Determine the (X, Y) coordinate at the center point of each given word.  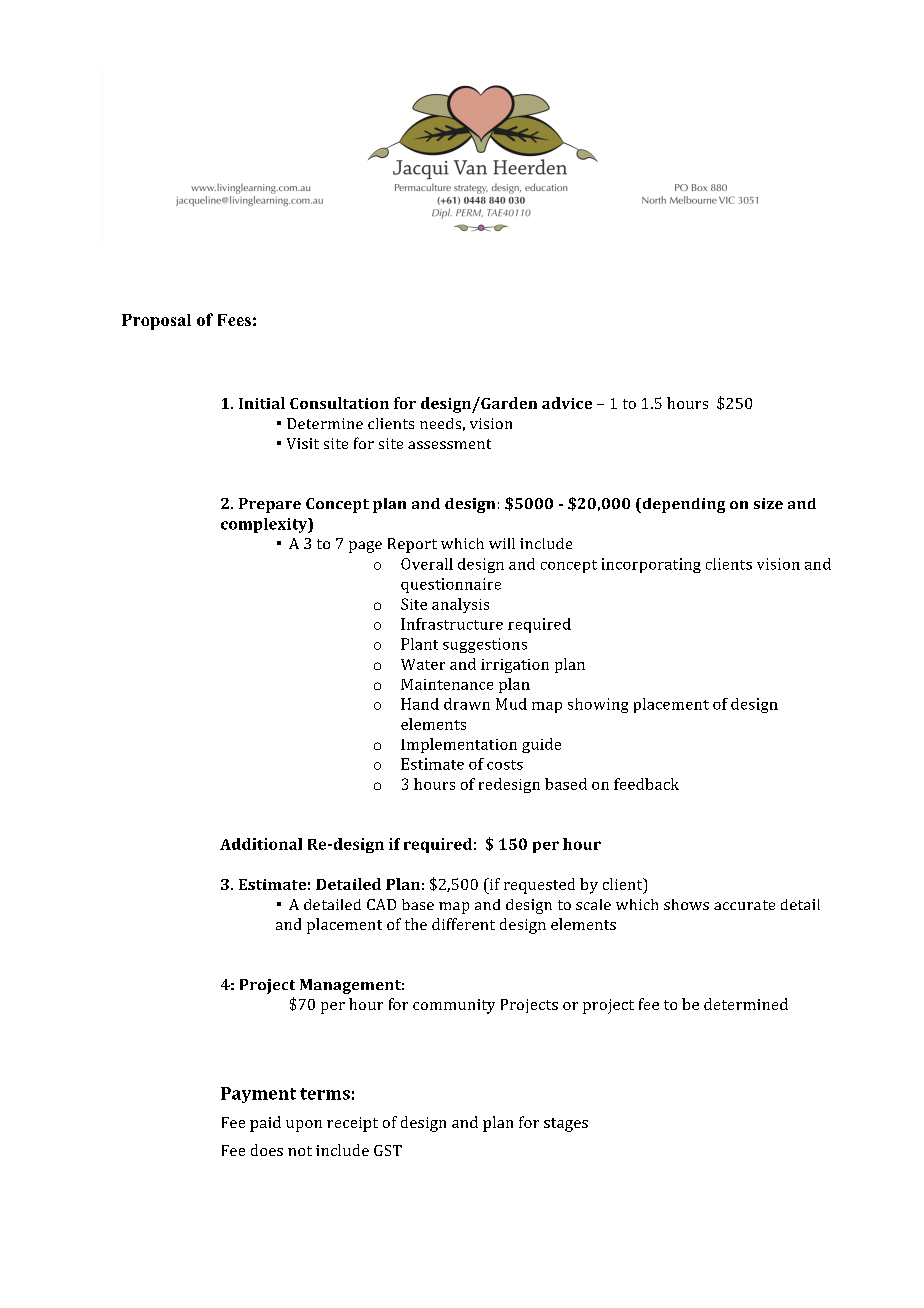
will (502, 543)
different (463, 924)
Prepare (270, 505)
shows (686, 904)
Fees (234, 320)
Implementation (459, 745)
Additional (261, 844)
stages (566, 1125)
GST (388, 1150)
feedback (646, 784)
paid (265, 1124)
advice (567, 403)
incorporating (651, 565)
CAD (381, 904)
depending (682, 505)
